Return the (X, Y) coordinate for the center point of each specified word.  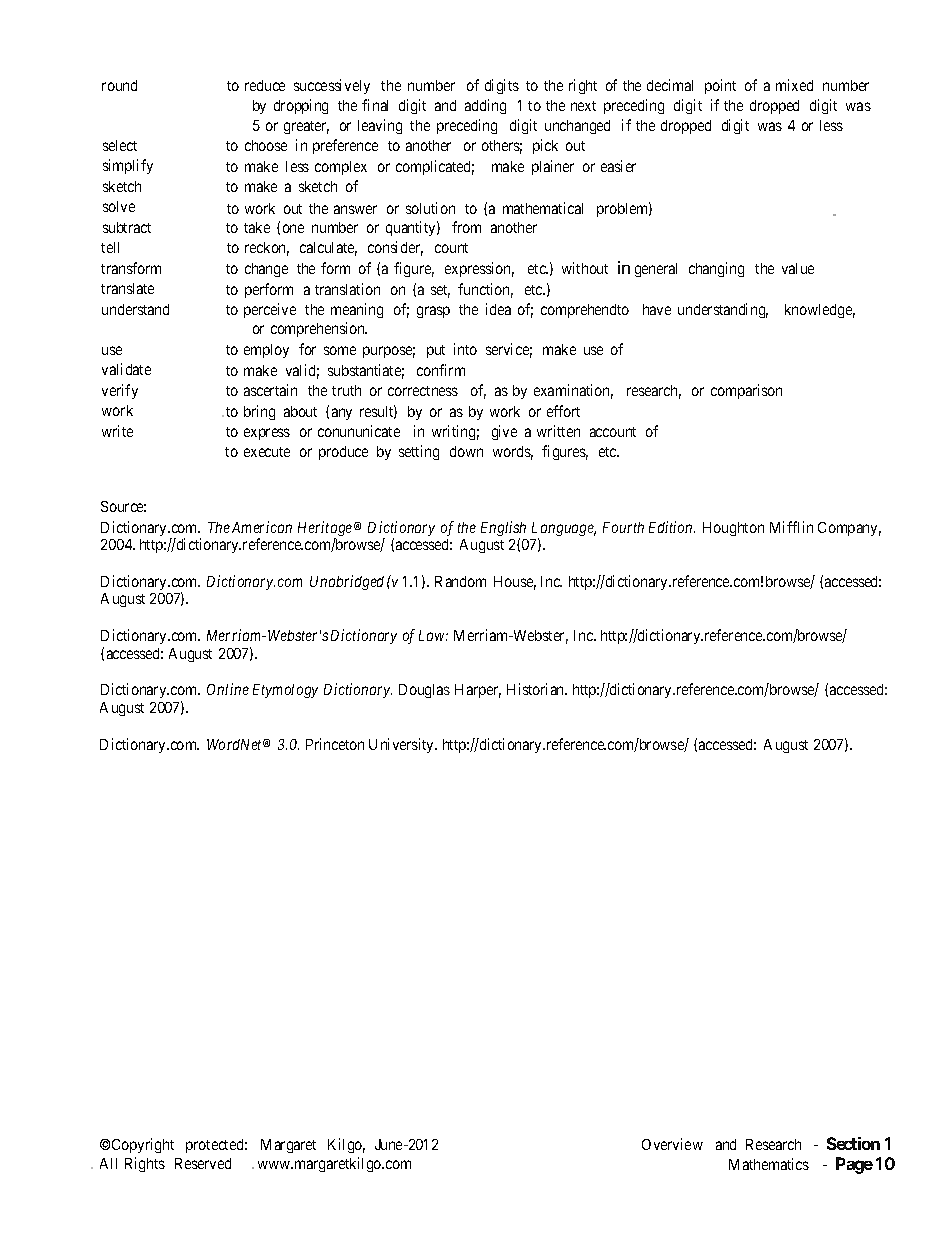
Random (460, 581)
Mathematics (769, 1164)
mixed (794, 85)
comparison (746, 391)
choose (266, 145)
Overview (672, 1144)
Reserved (203, 1163)
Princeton (335, 744)
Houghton (733, 529)
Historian (537, 689)
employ (266, 351)
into (465, 349)
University (403, 745)
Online (228, 689)
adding (485, 106)
